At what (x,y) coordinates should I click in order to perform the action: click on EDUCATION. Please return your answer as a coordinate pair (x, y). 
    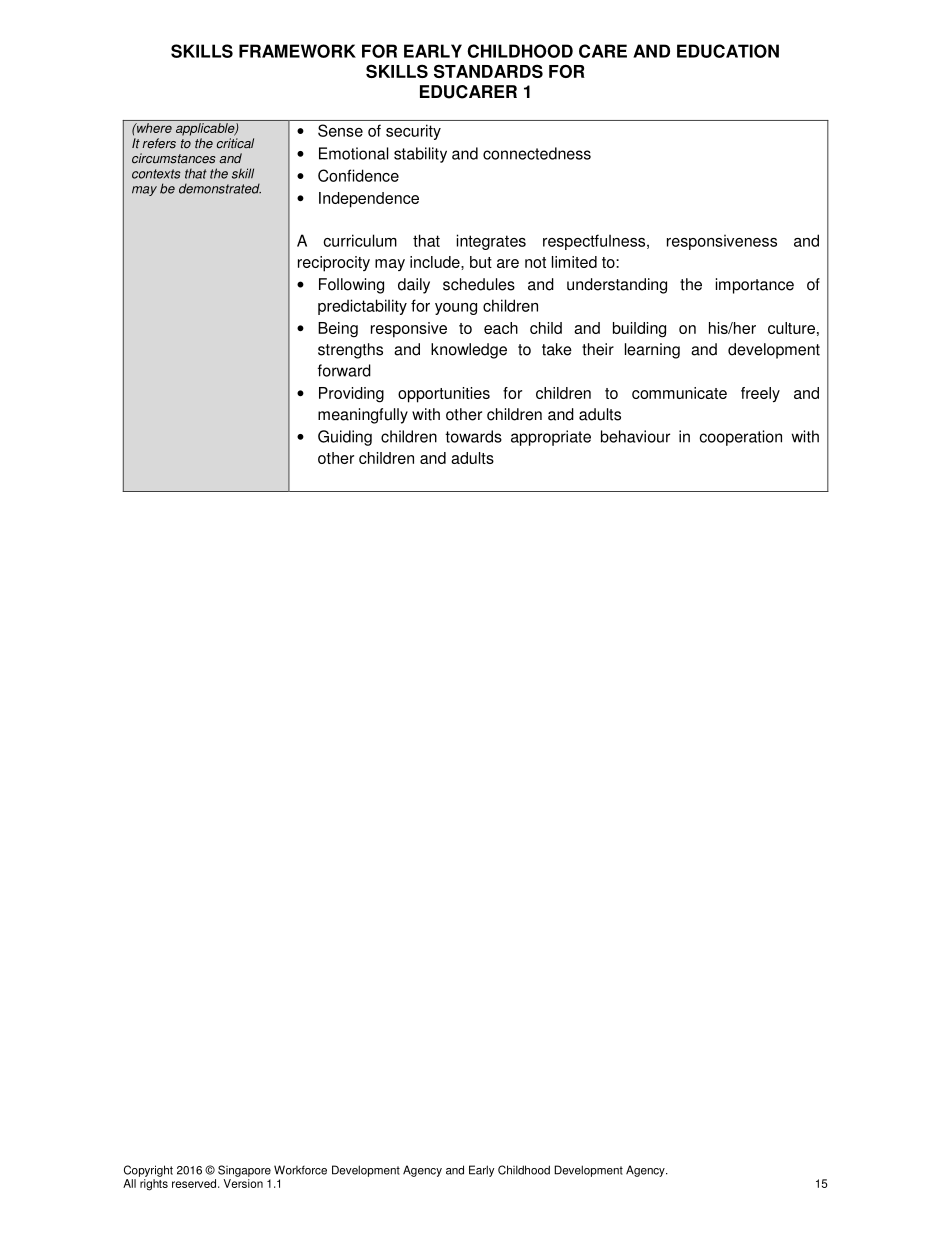
    Looking at the image, I should click on (728, 51).
